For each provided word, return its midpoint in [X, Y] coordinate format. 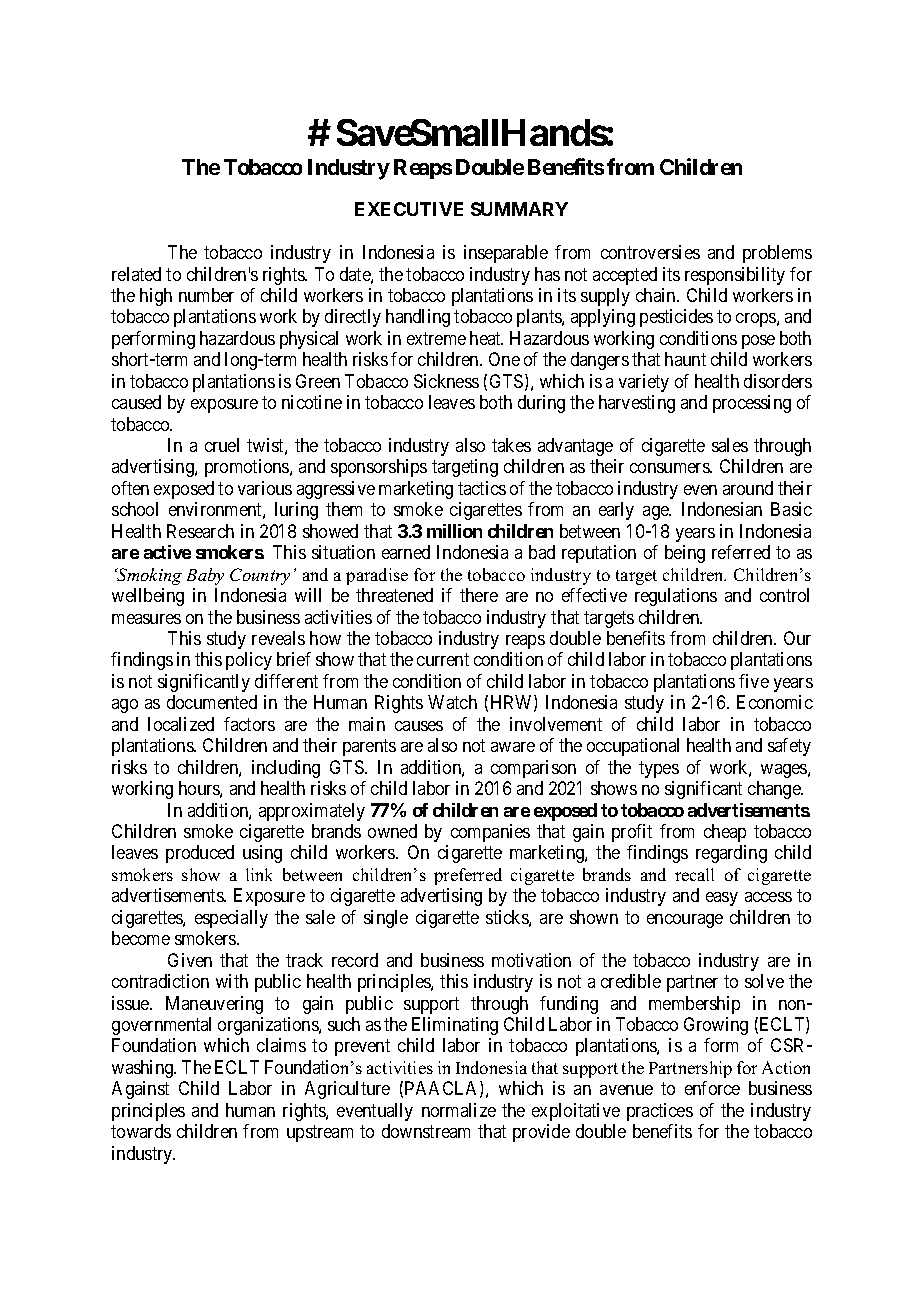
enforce [712, 1088]
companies [490, 833]
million [454, 531]
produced [200, 854]
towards [141, 1131]
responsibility [735, 276]
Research [200, 531]
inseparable [506, 254]
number [206, 295]
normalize [459, 1110]
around [748, 488]
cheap [725, 833]
